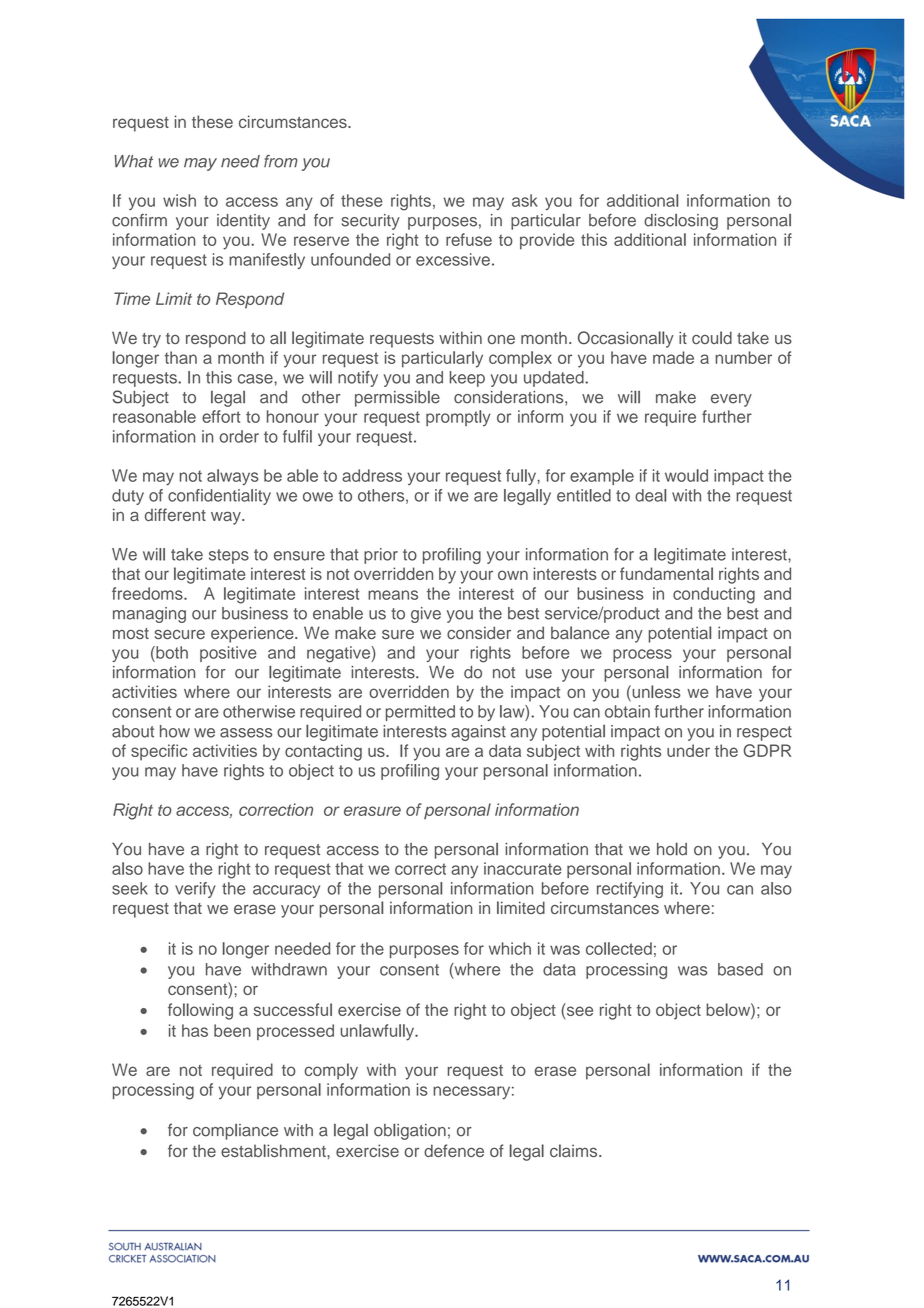 This screenshot has width=924, height=1308. Describe the element at coordinates (235, 1132) in the screenshot. I see `compliance` at that location.
